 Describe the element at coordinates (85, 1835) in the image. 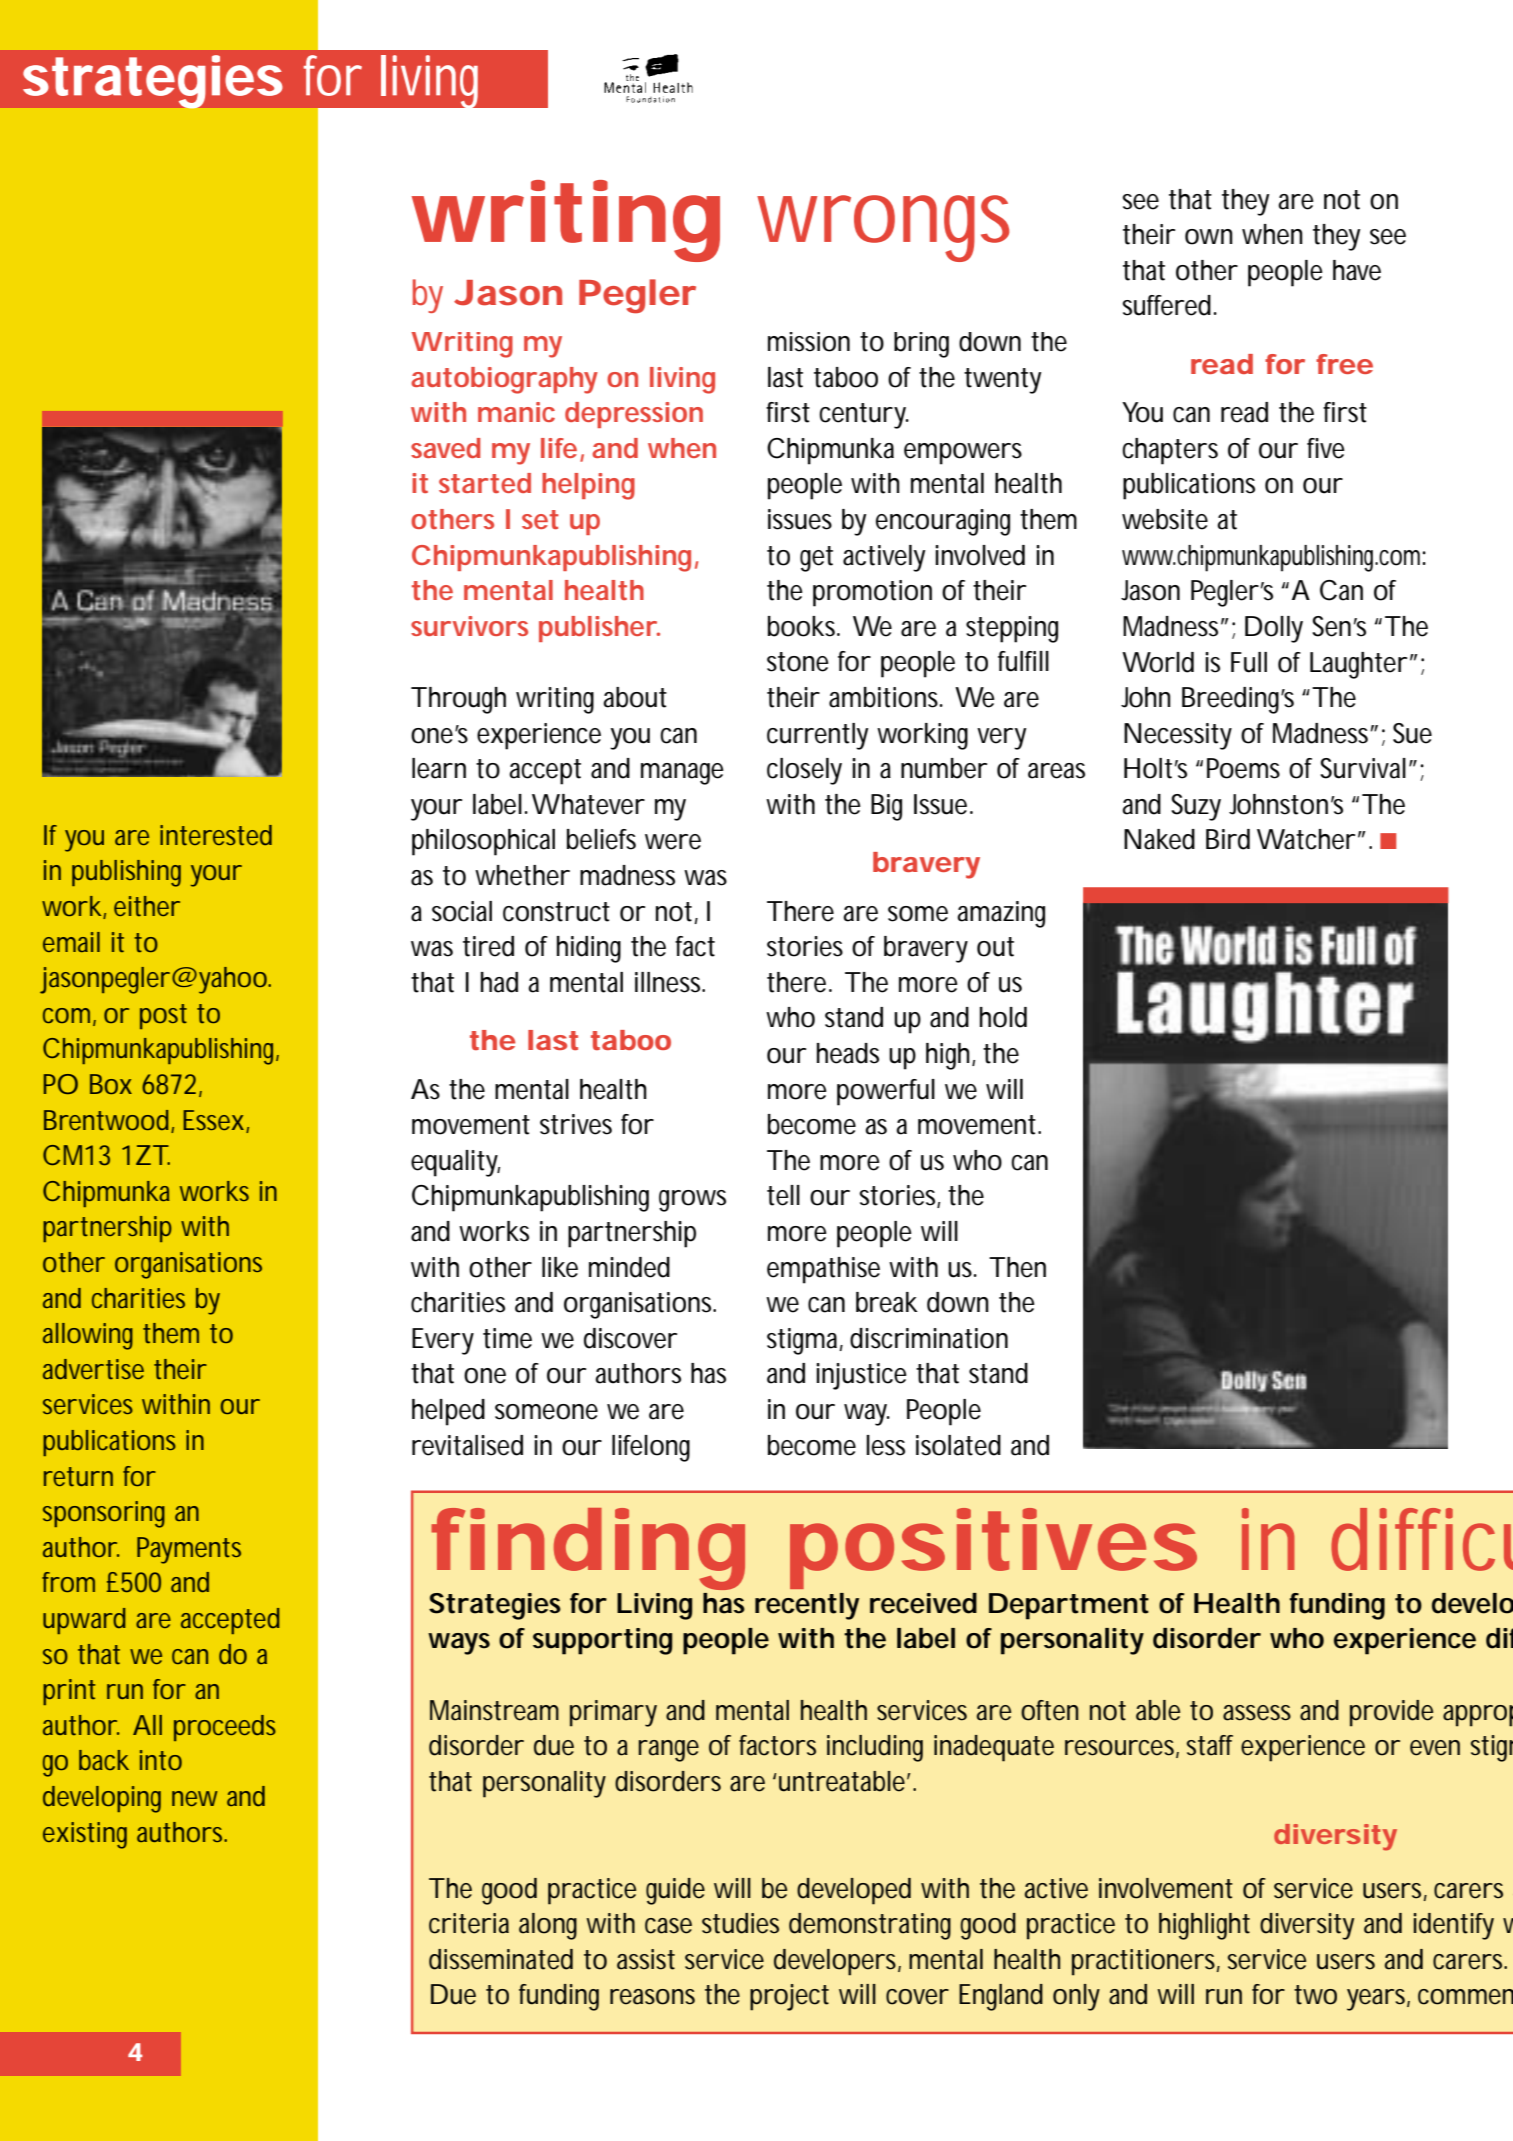

I see `existing` at that location.
